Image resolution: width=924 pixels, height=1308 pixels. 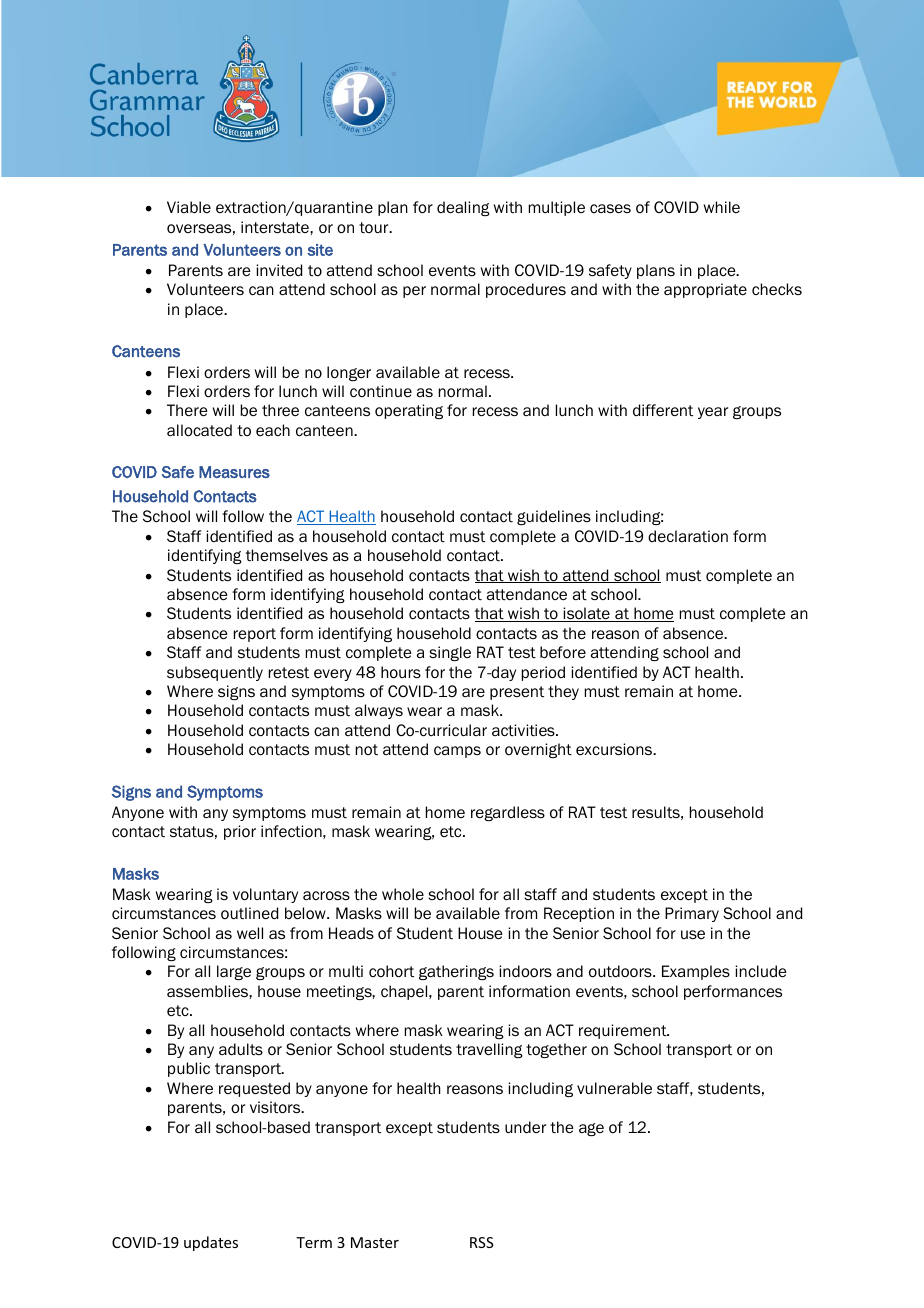 I want to click on interstate, so click(x=276, y=227).
